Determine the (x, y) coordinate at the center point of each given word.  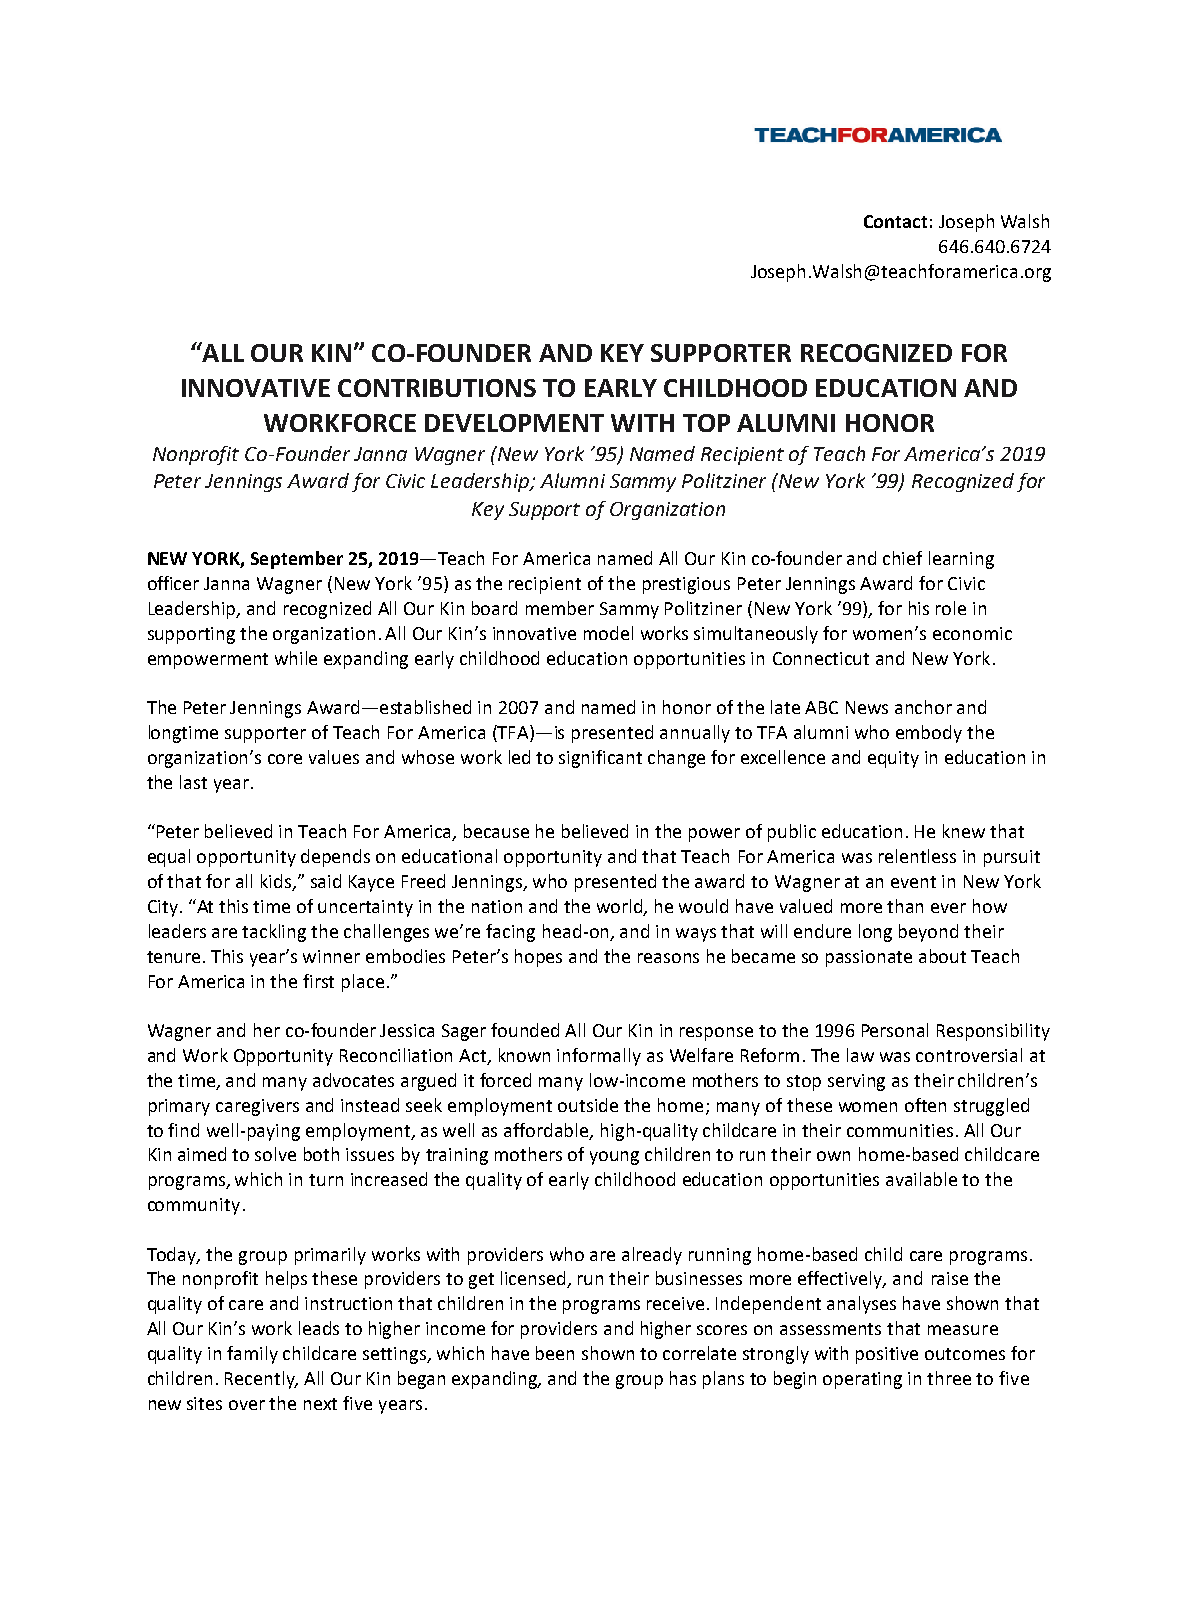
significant (600, 759)
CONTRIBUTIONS (437, 388)
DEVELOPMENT (514, 423)
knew (964, 831)
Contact (895, 221)
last (193, 782)
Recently (261, 1380)
